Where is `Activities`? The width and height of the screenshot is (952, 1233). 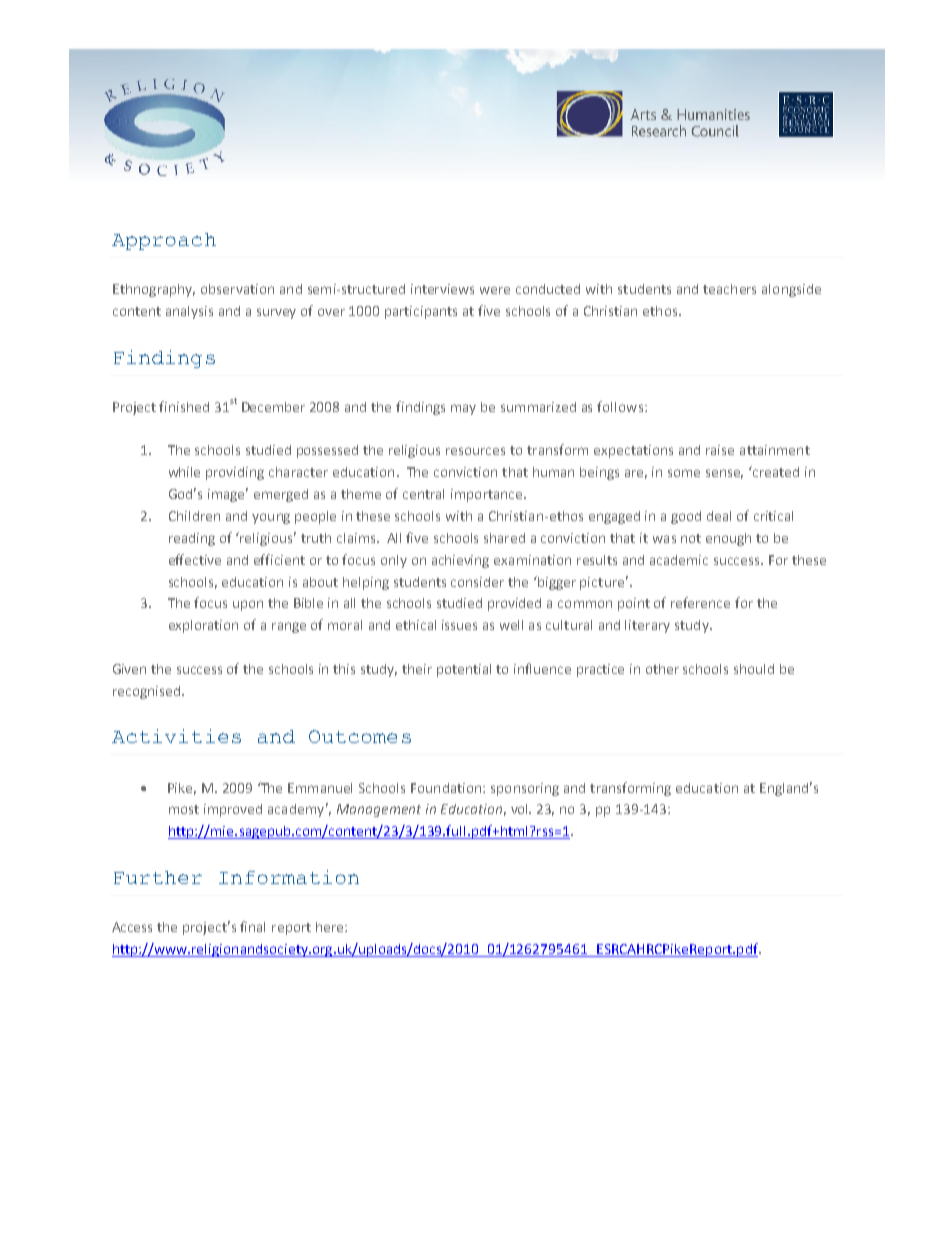
Activities is located at coordinates (176, 736).
